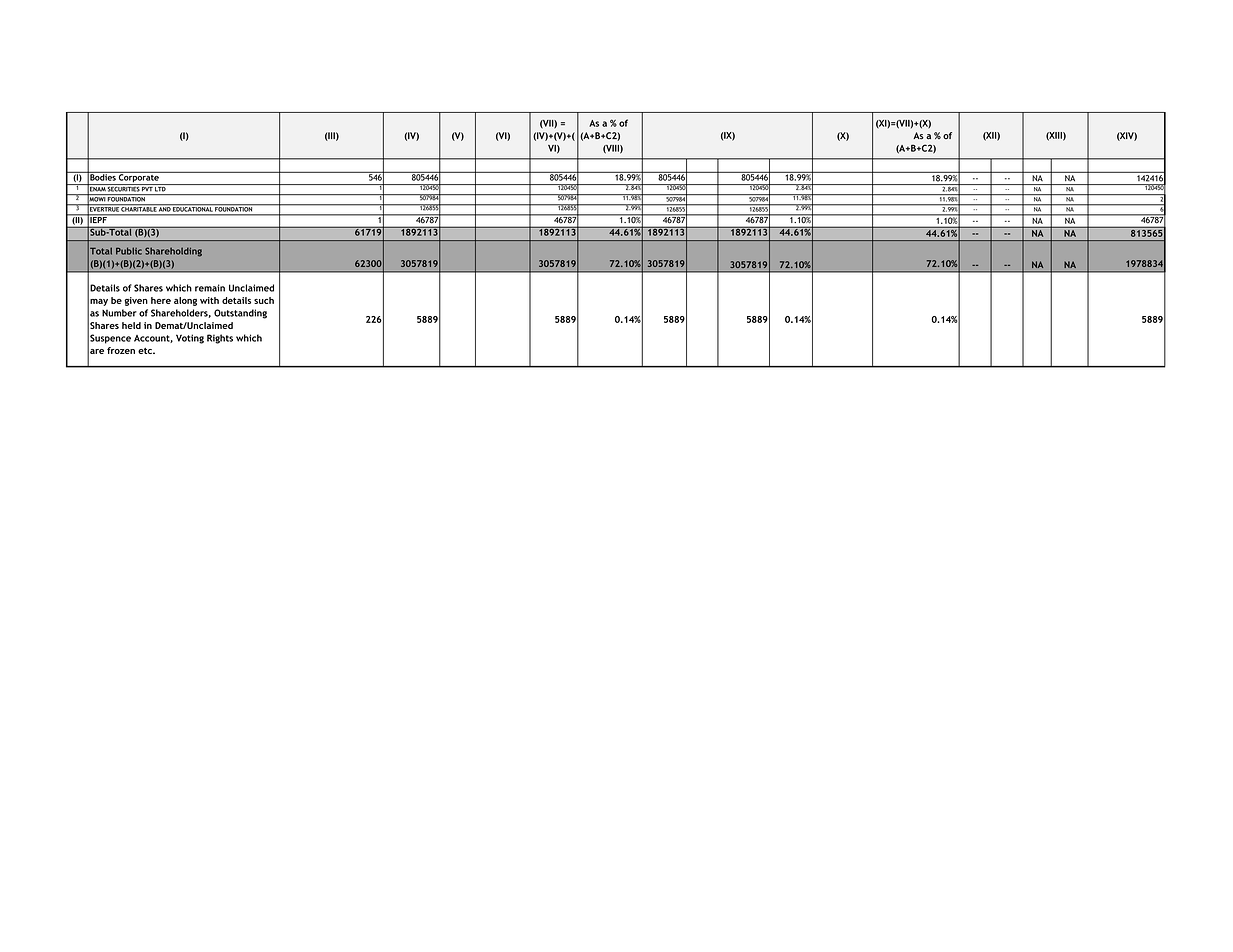 This image has width=1233, height=952. Describe the element at coordinates (121, 350) in the image. I see `frozen` at that location.
